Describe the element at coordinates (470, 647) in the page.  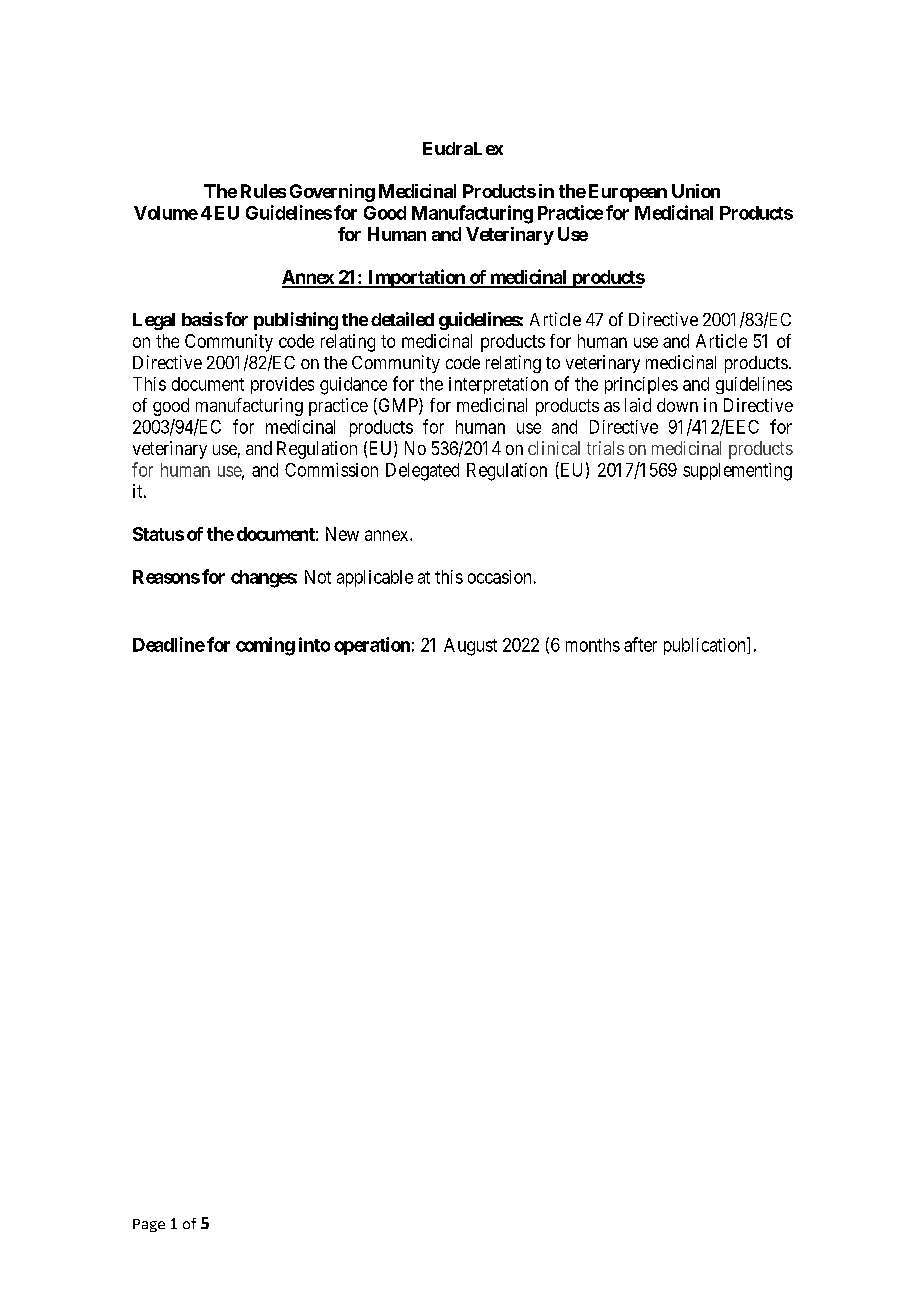
I see `August` at that location.
